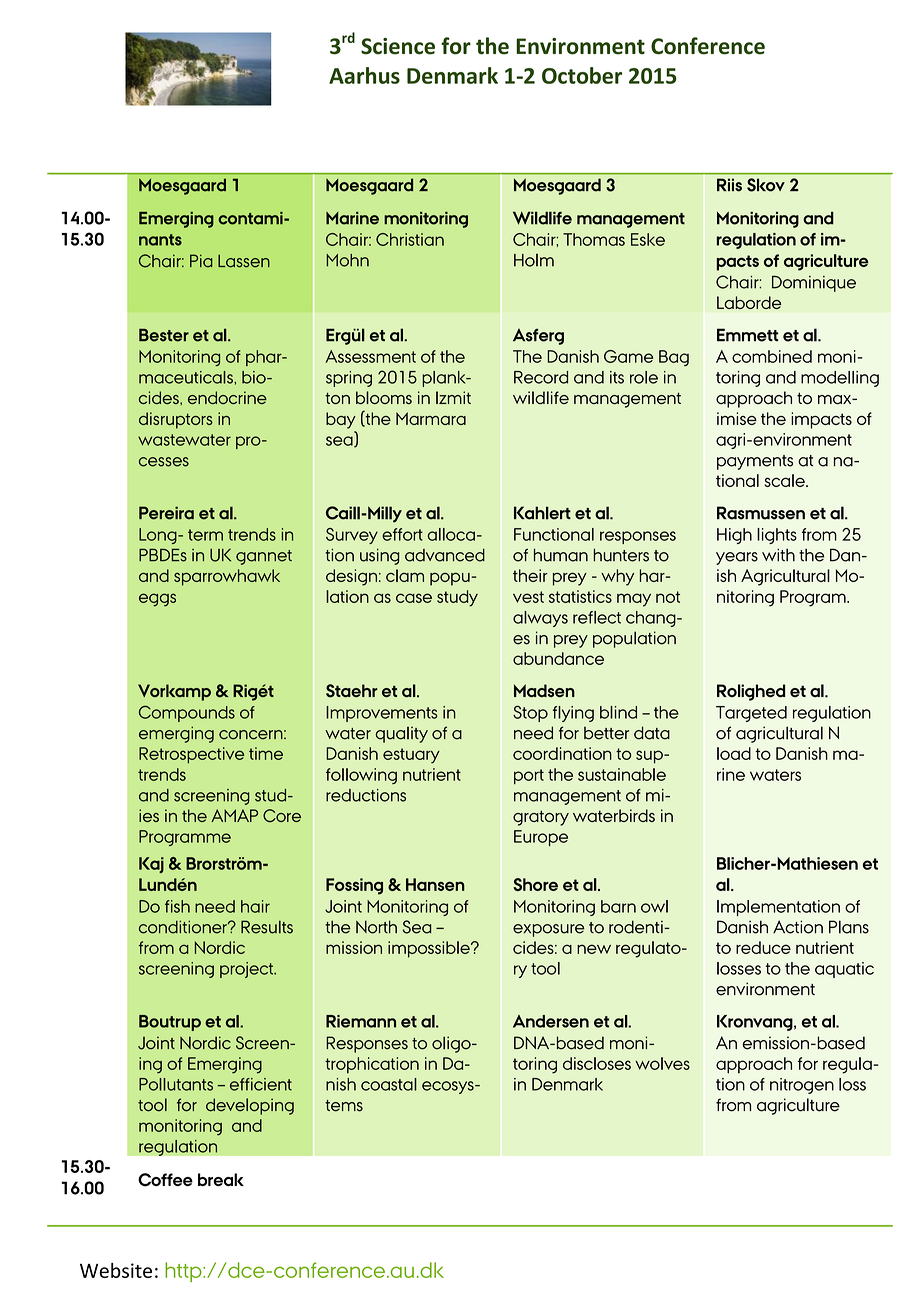 This screenshot has width=924, height=1313. Describe the element at coordinates (398, 46) in the screenshot. I see `Science` at that location.
